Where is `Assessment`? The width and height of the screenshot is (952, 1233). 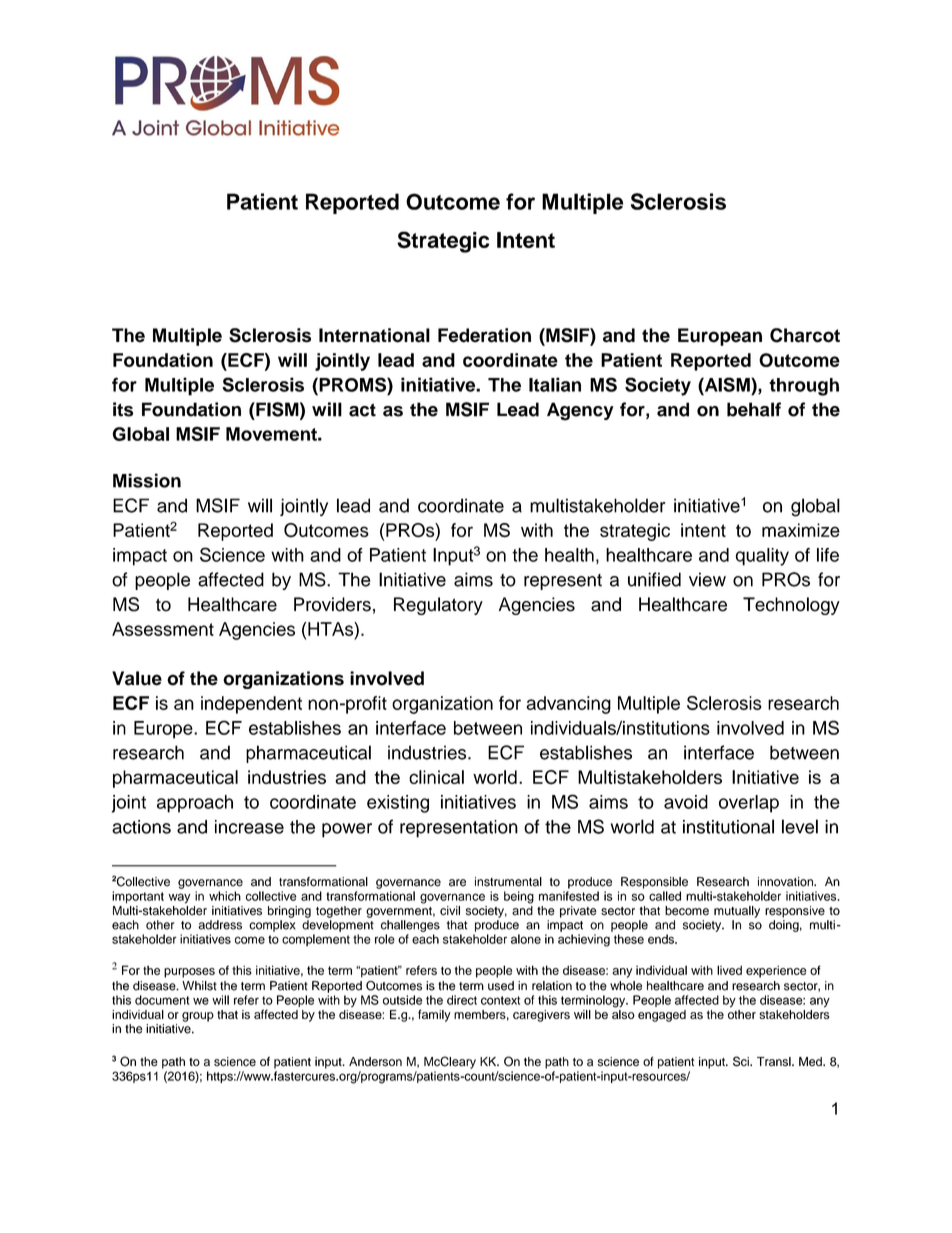 Assessment is located at coordinates (163, 629).
